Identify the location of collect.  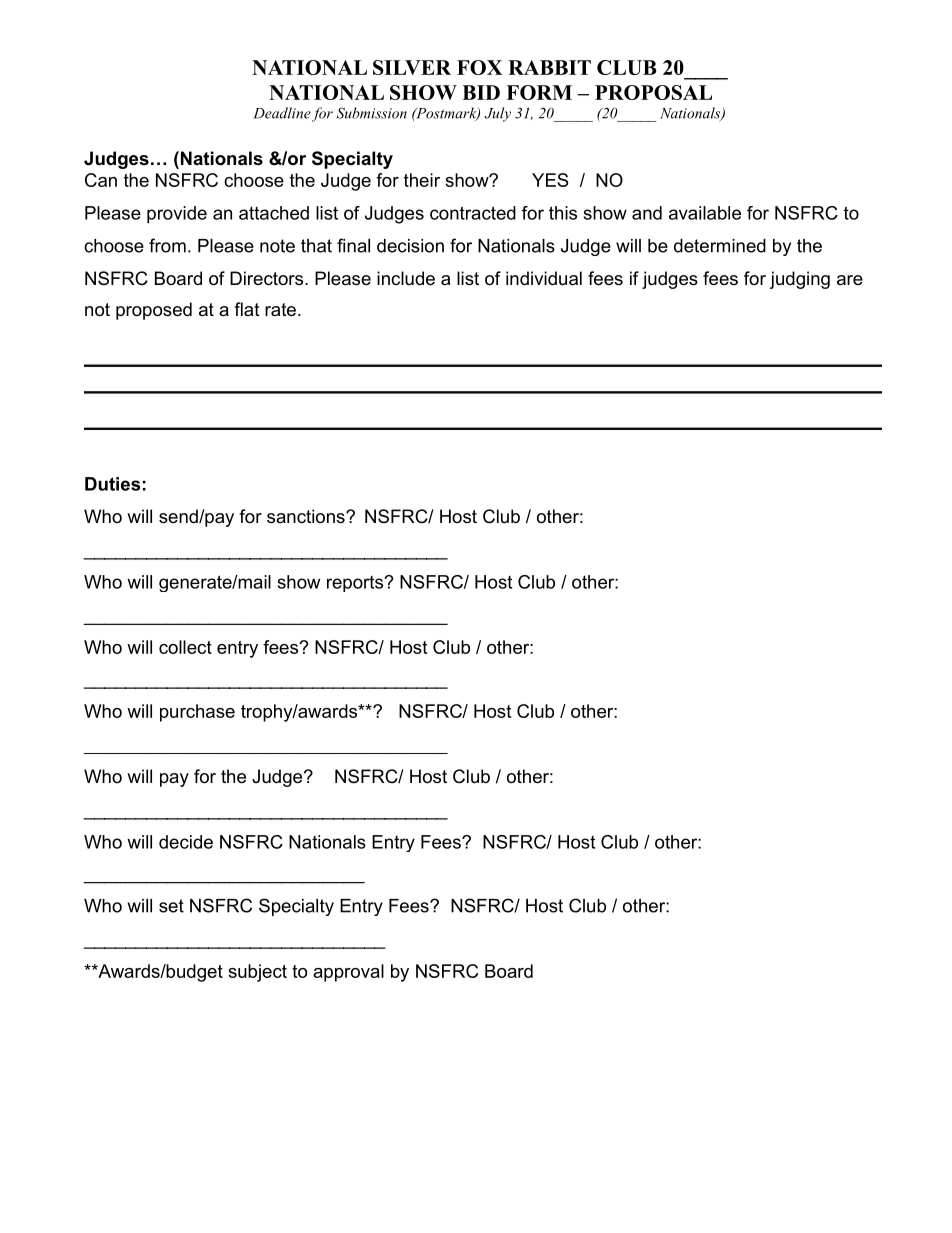
(185, 647).
